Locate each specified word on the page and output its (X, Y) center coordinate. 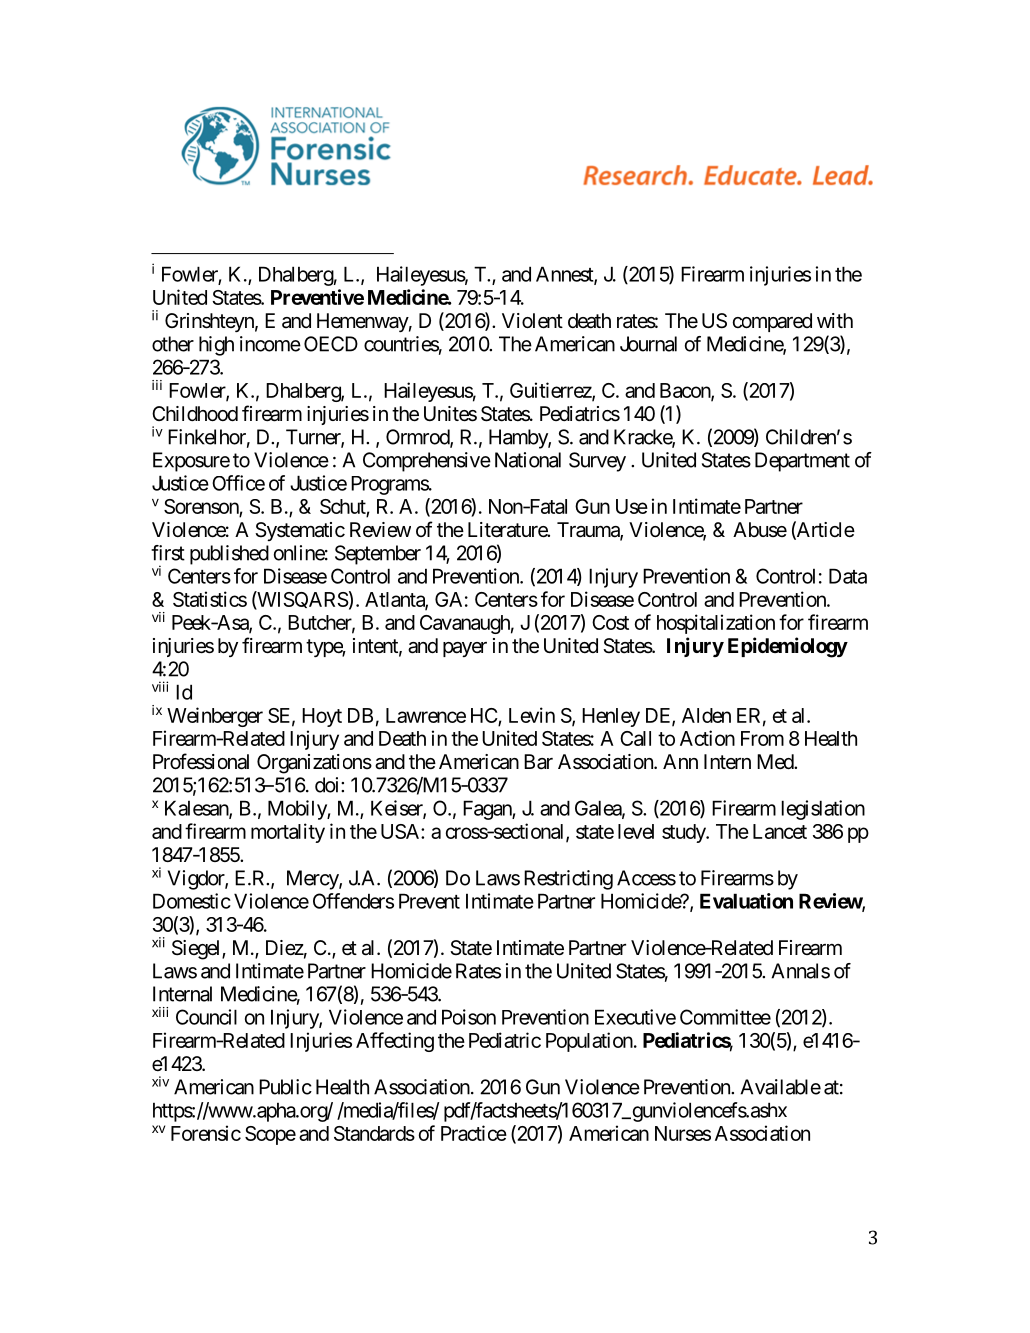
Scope (270, 1135)
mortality (288, 833)
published (229, 555)
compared (772, 322)
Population (589, 1042)
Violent (532, 321)
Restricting (568, 880)
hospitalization (716, 624)
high (216, 346)
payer (465, 649)
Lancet (780, 831)
